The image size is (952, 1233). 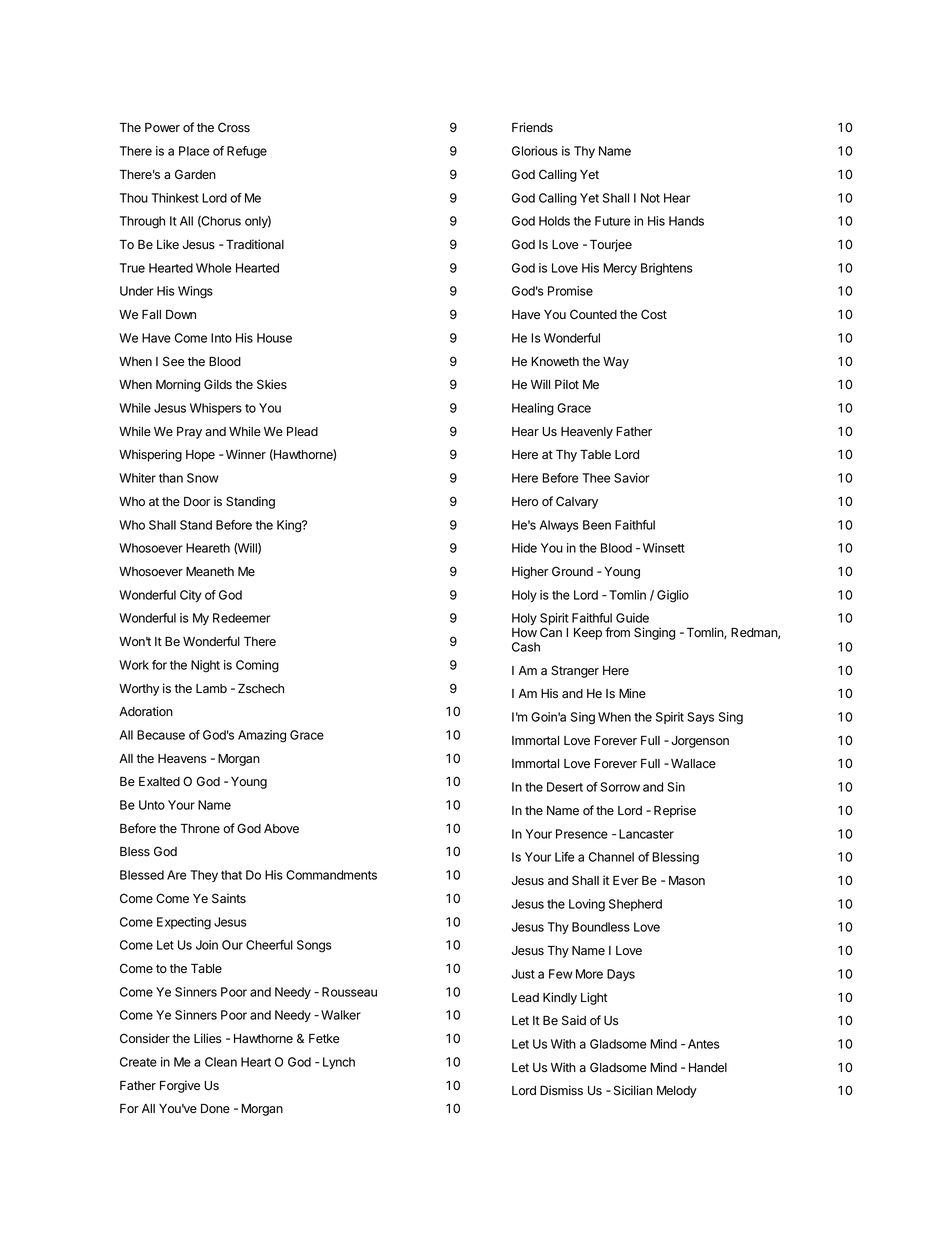 What do you see at coordinates (555, 362) in the screenshot?
I see `Knoweth` at bounding box center [555, 362].
